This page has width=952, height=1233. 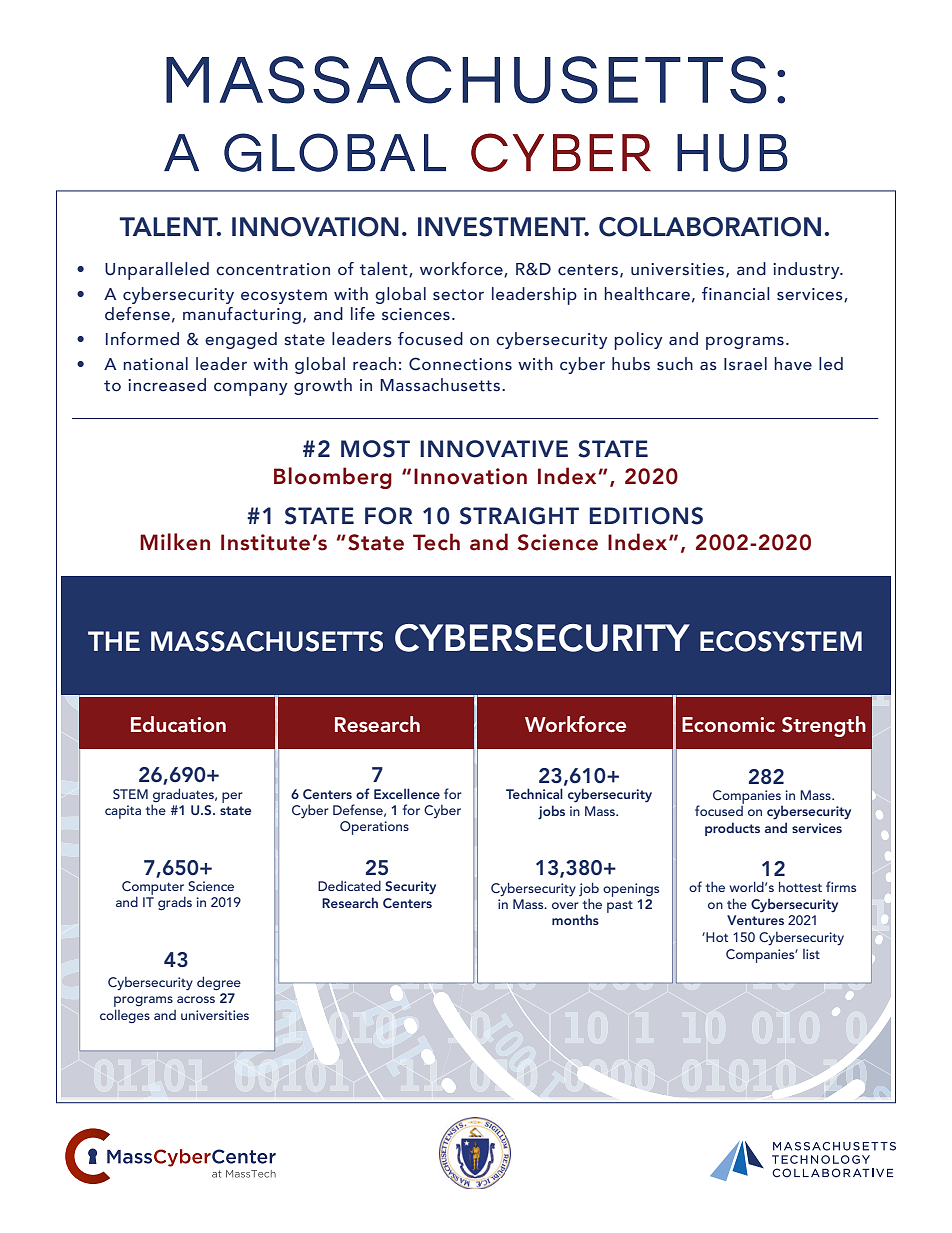 I want to click on EDITIONS, so click(x=646, y=516).
